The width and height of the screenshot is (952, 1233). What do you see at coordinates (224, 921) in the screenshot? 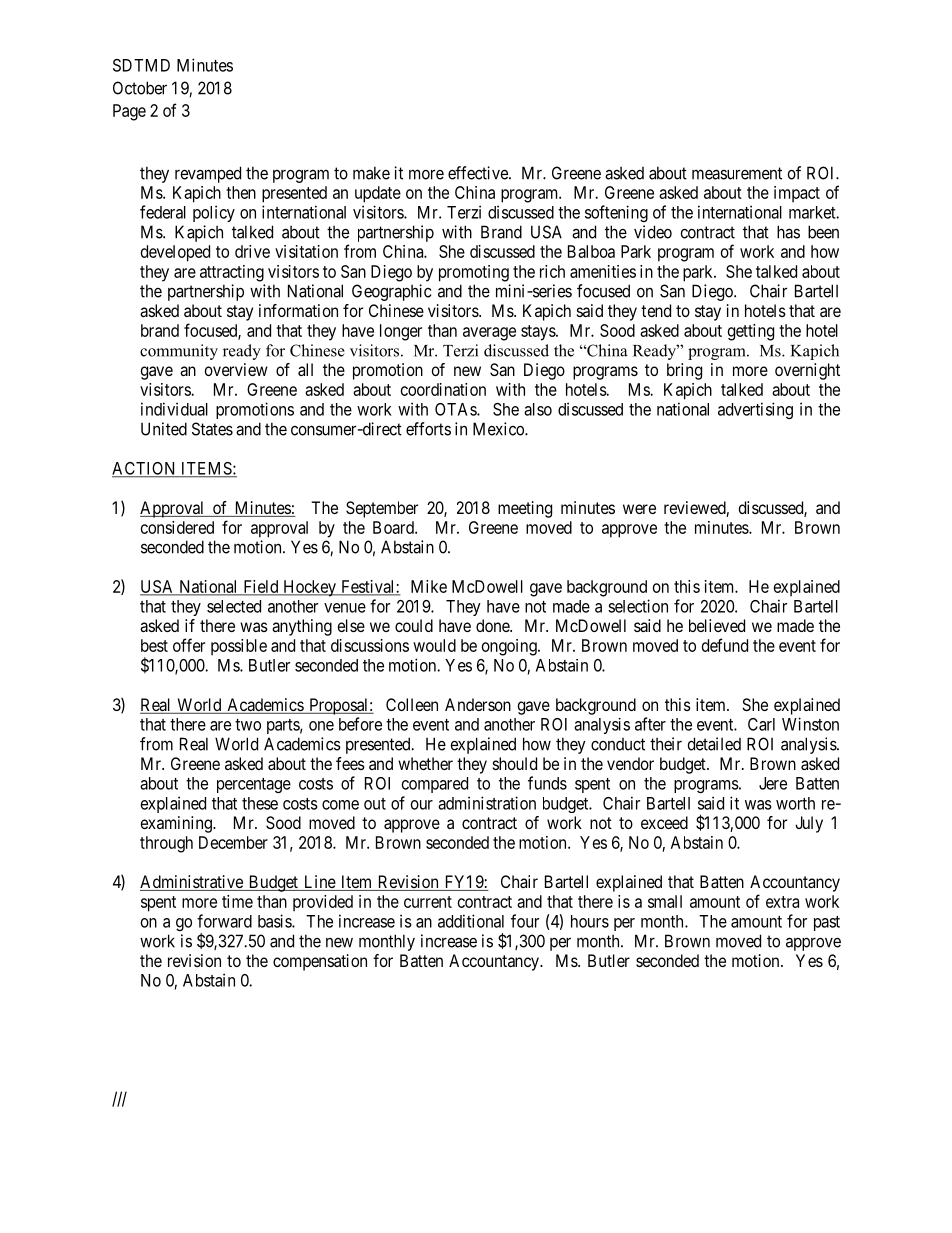
I see `forward` at bounding box center [224, 921].
